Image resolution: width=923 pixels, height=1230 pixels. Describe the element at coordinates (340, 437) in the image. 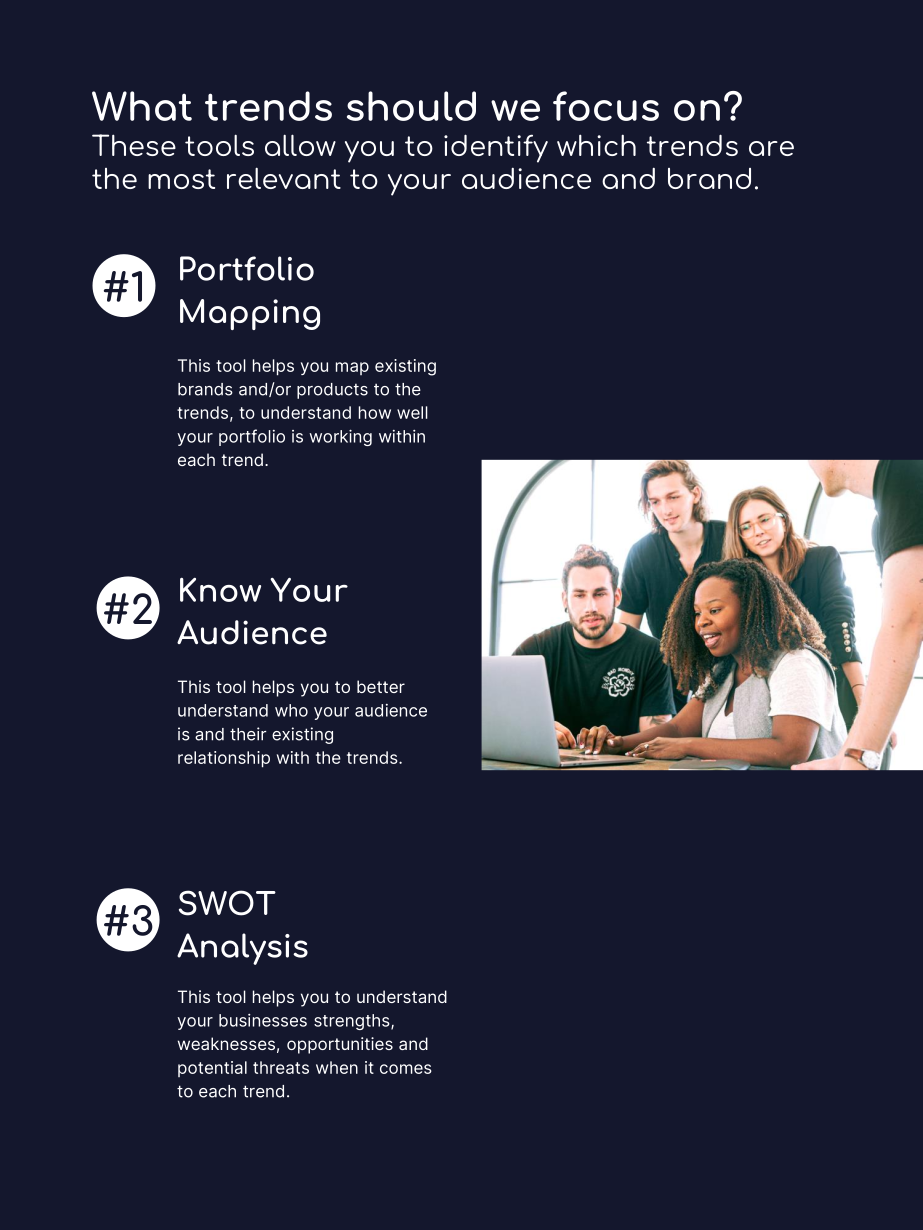

I see `working` at that location.
